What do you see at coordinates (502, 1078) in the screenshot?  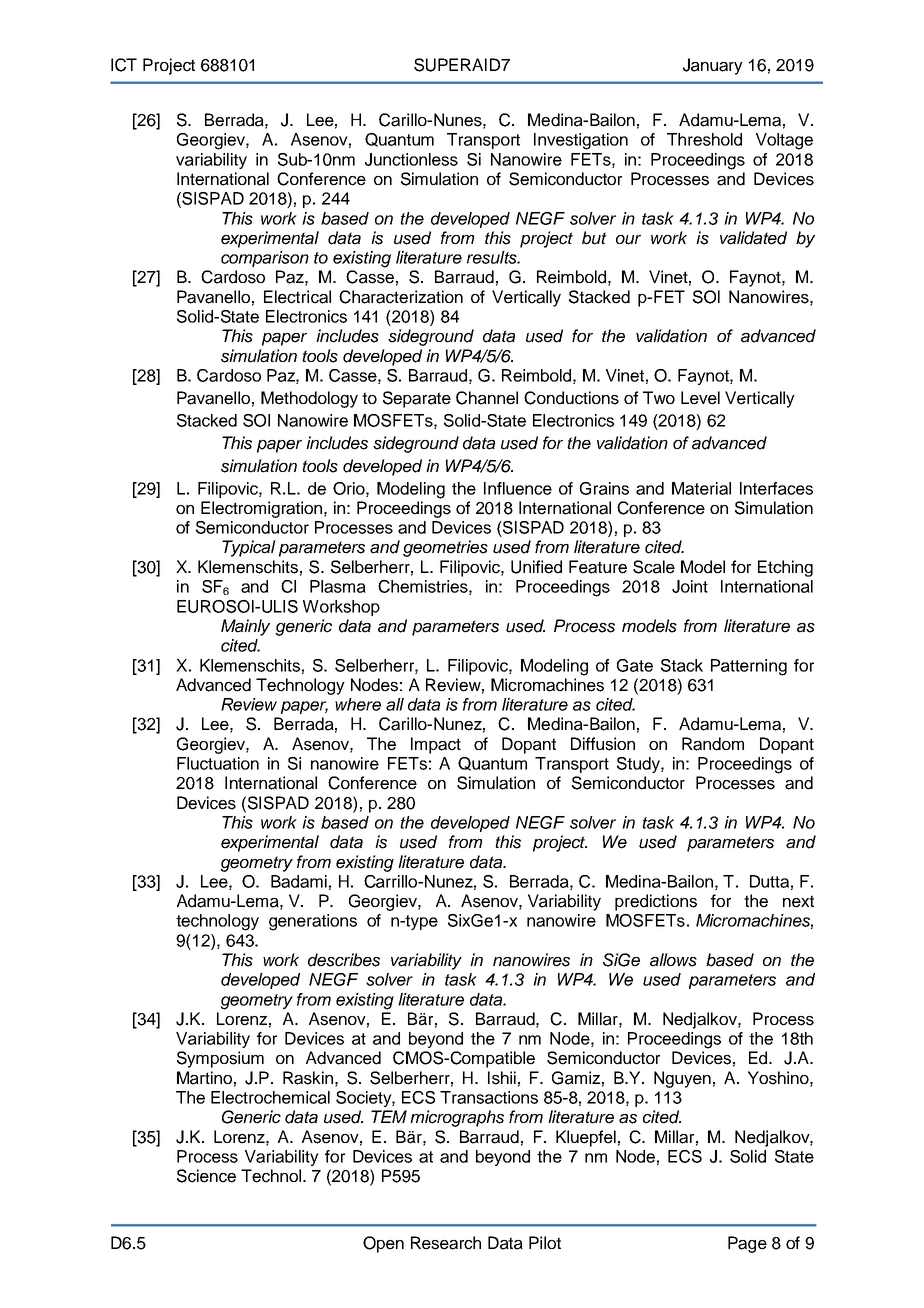 I see `Ishii` at bounding box center [502, 1078].
